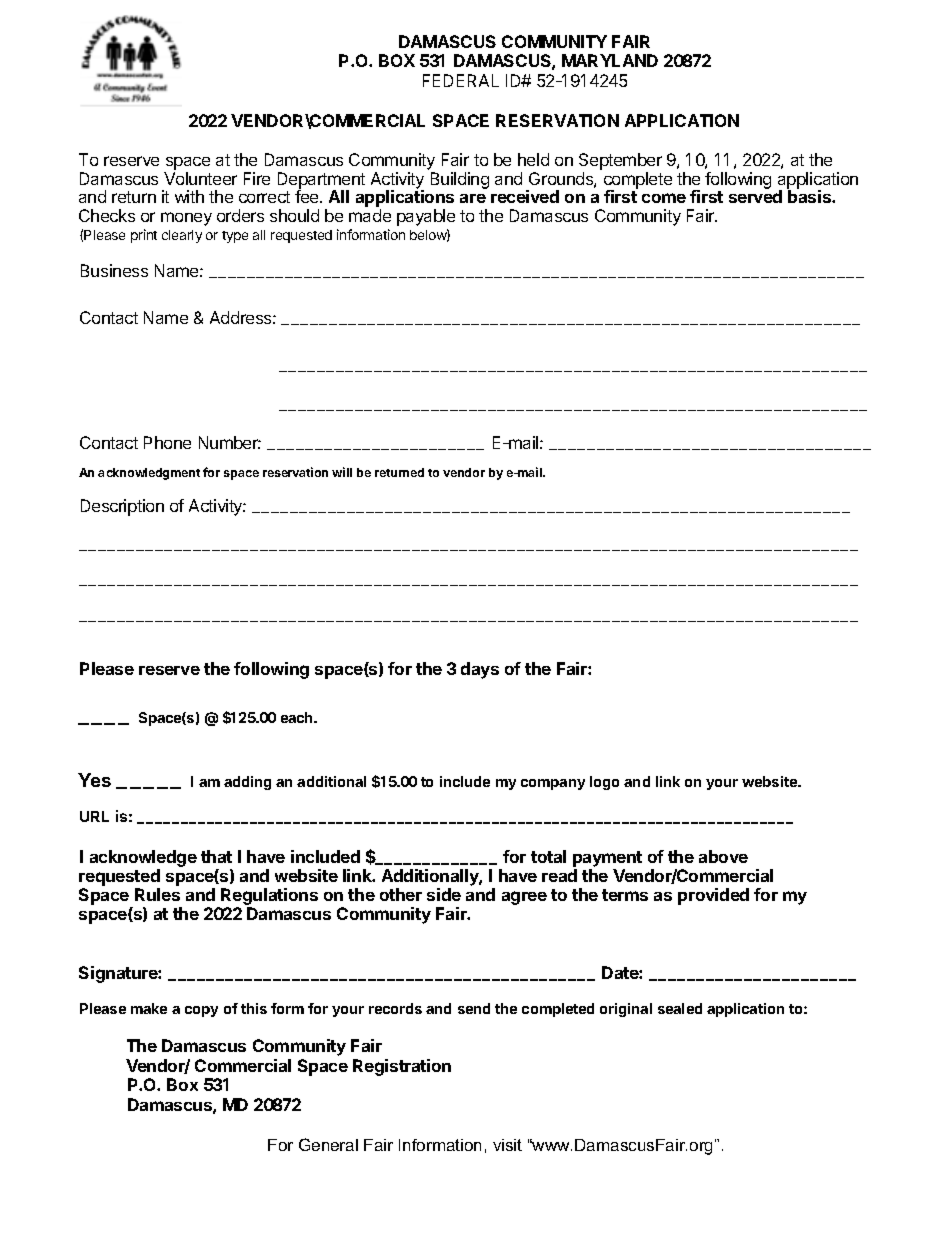  What do you see at coordinates (200, 178) in the document?
I see `Volunteer` at bounding box center [200, 178].
